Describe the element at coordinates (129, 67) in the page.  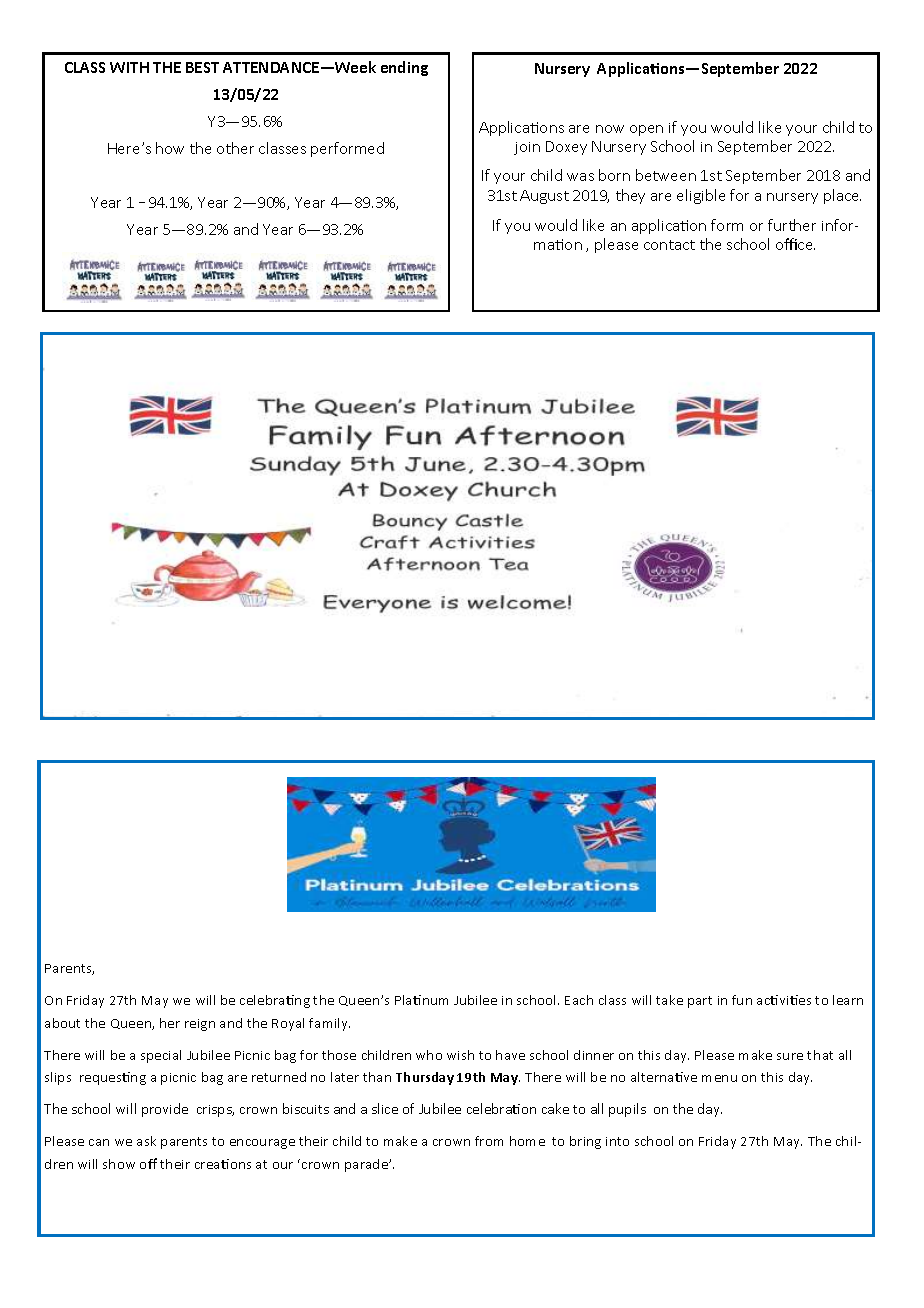
I see `WITH` at that location.
